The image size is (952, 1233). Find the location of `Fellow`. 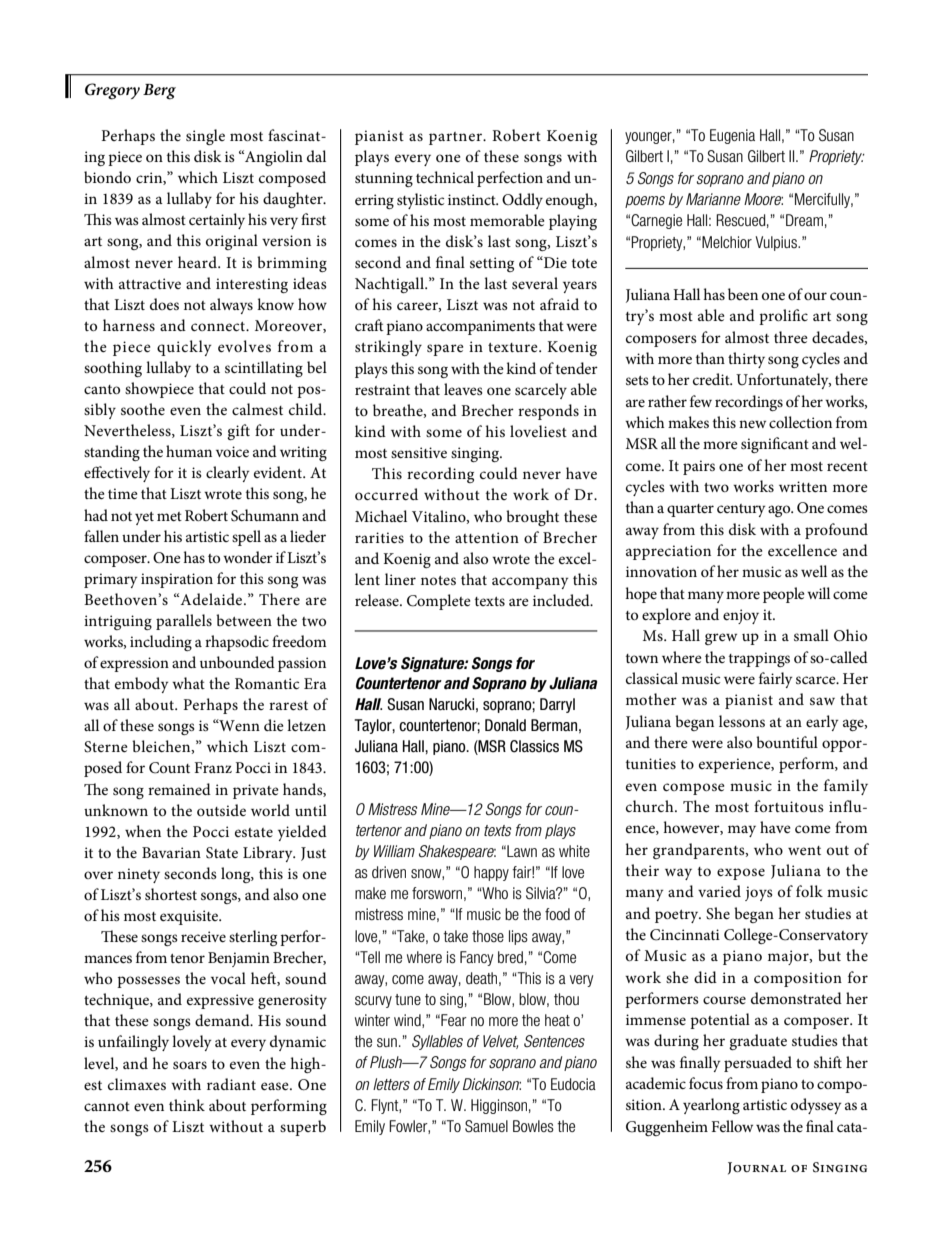

Fellow is located at coordinates (732, 1126).
